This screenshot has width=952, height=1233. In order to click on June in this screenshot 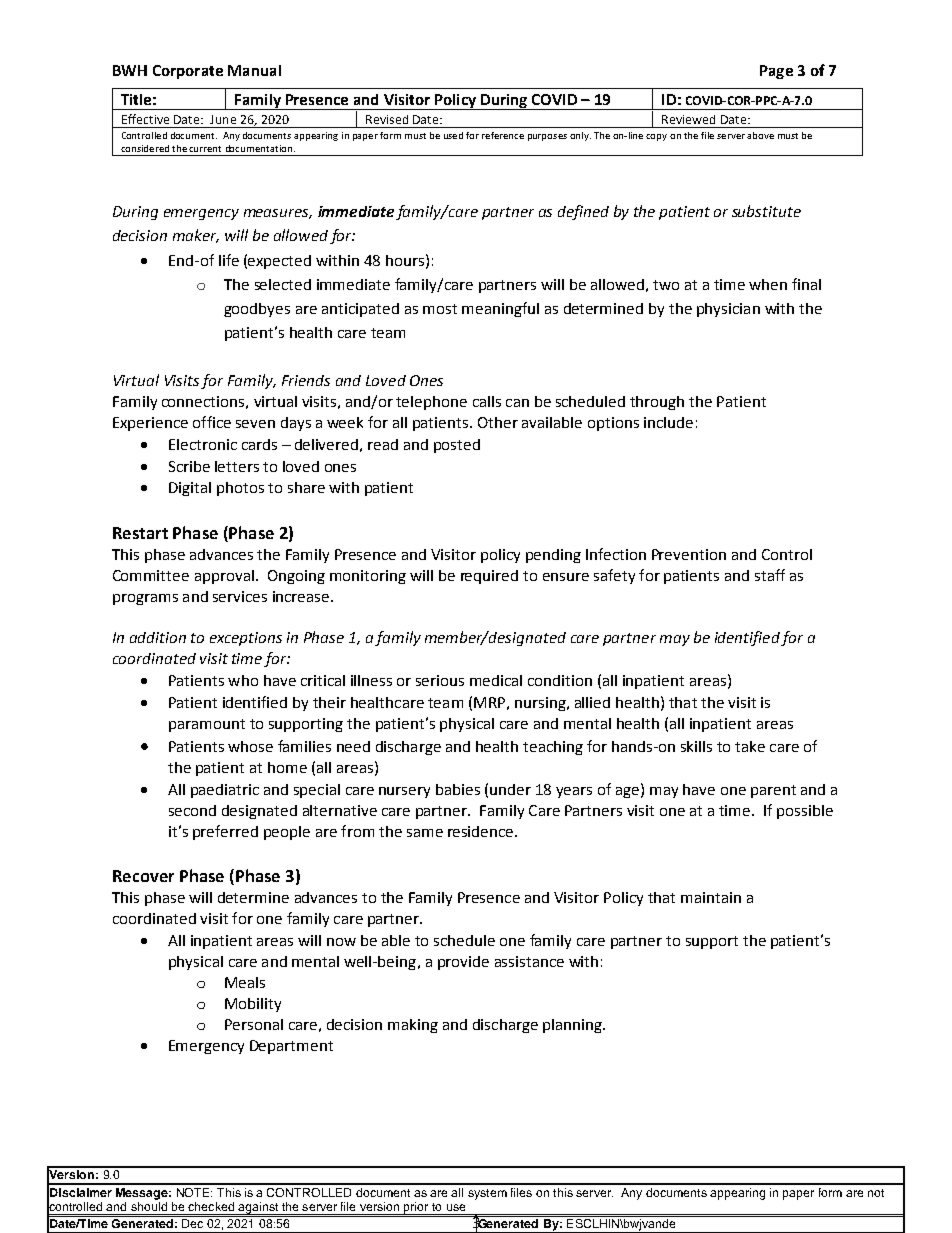, I will do `click(223, 119)`.
